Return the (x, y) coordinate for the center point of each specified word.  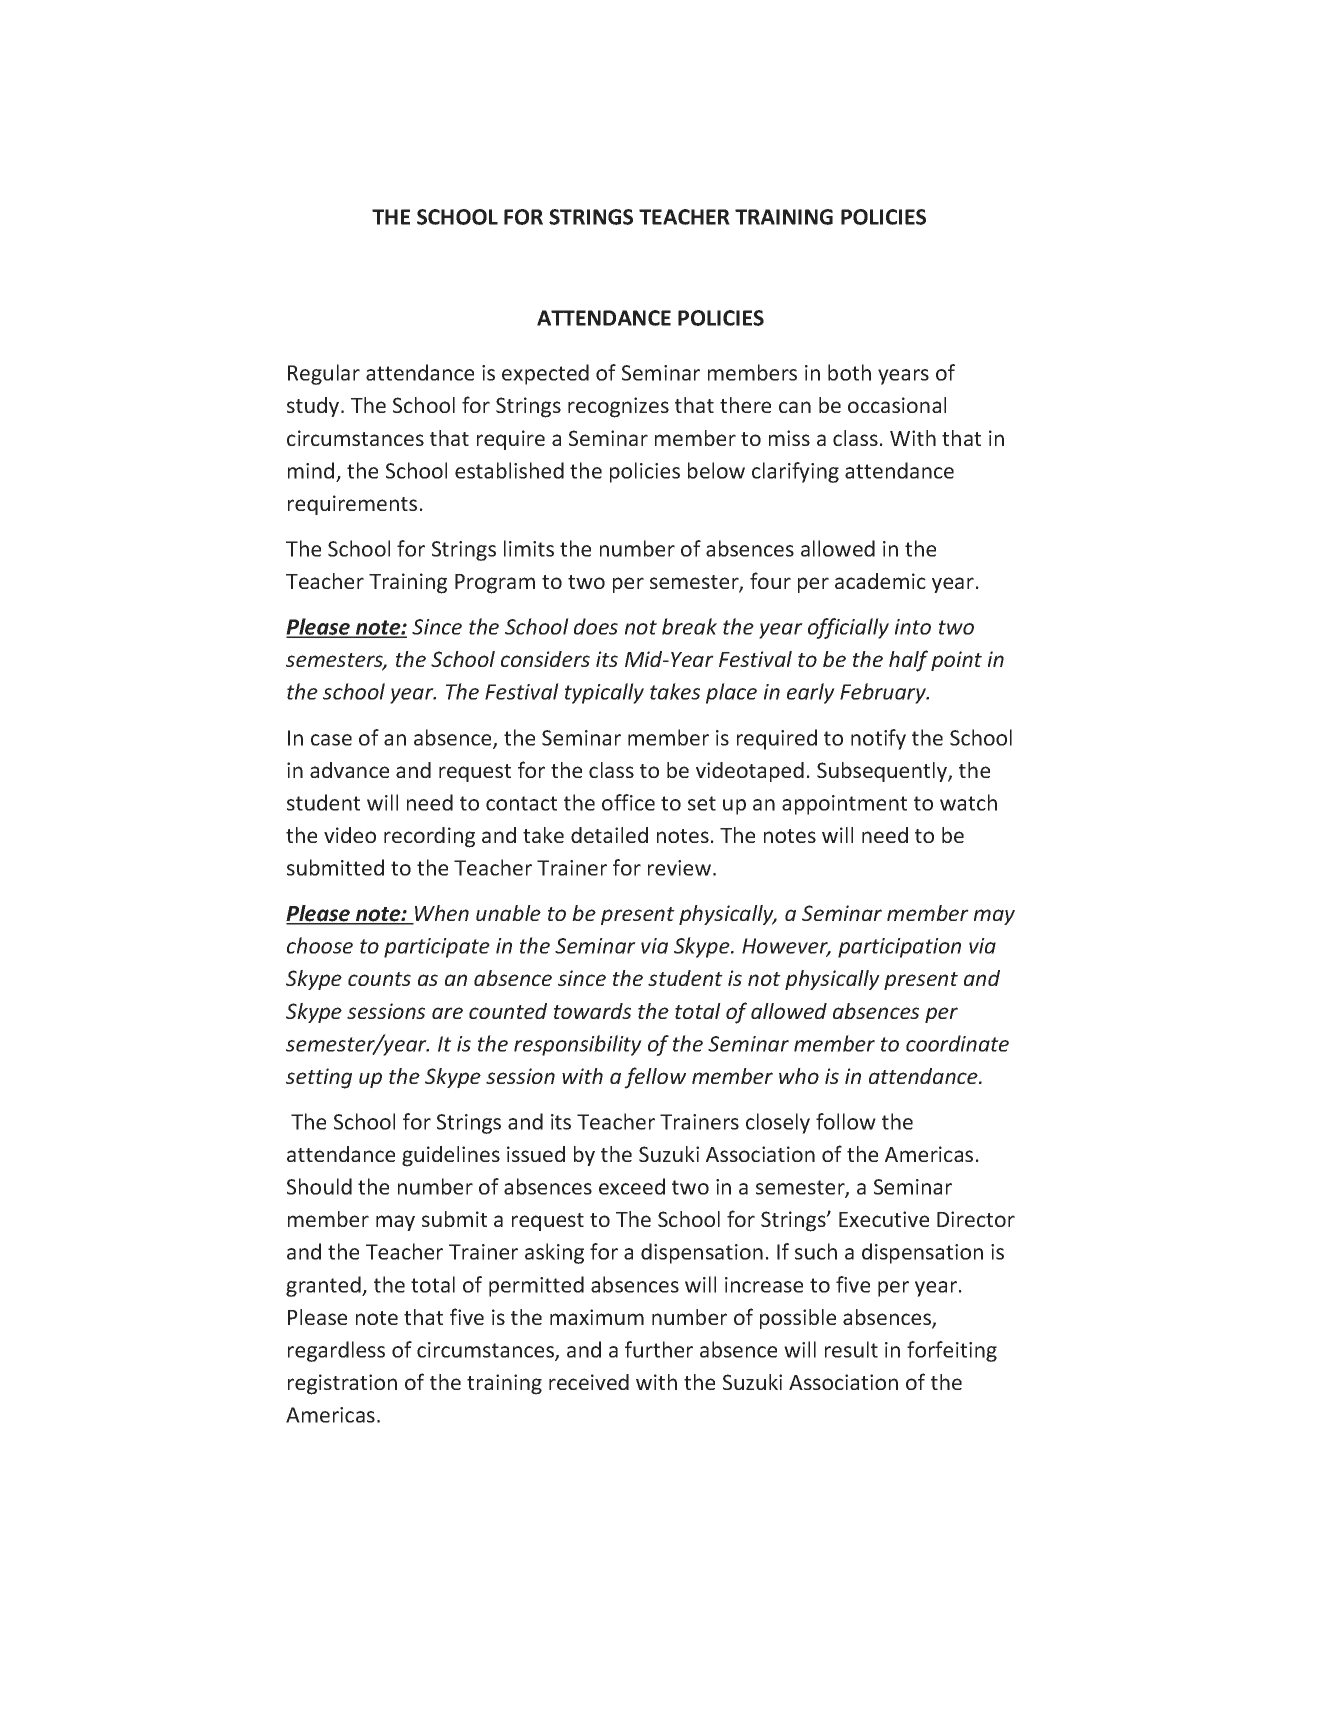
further (659, 1349)
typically (604, 693)
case (331, 740)
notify (878, 739)
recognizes (618, 407)
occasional (897, 405)
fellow (655, 1078)
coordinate (957, 1043)
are (447, 1013)
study (314, 407)
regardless (336, 1351)
